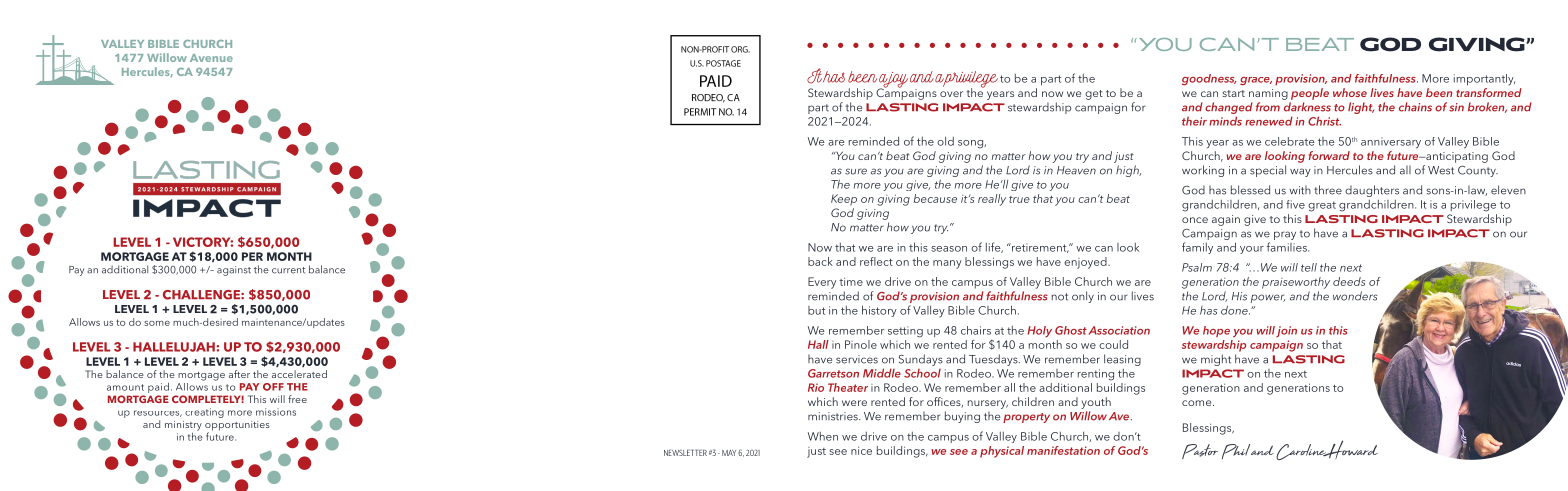 This screenshot has width=1568, height=491. Describe the element at coordinates (237, 427) in the screenshot. I see `opportunities` at that location.
